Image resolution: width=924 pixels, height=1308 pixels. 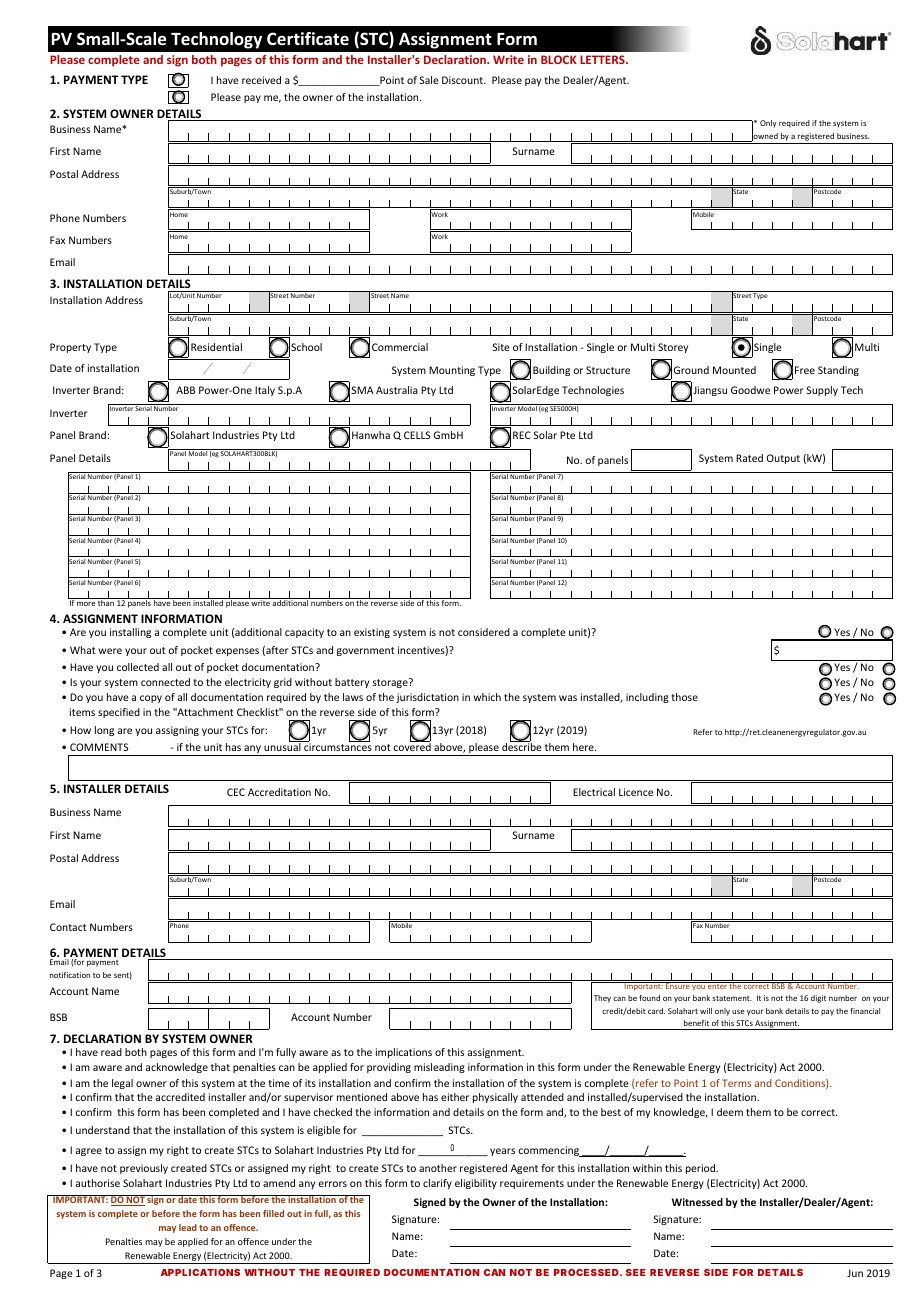 What do you see at coordinates (734, 370) in the screenshot?
I see `Mounted` at bounding box center [734, 370].
